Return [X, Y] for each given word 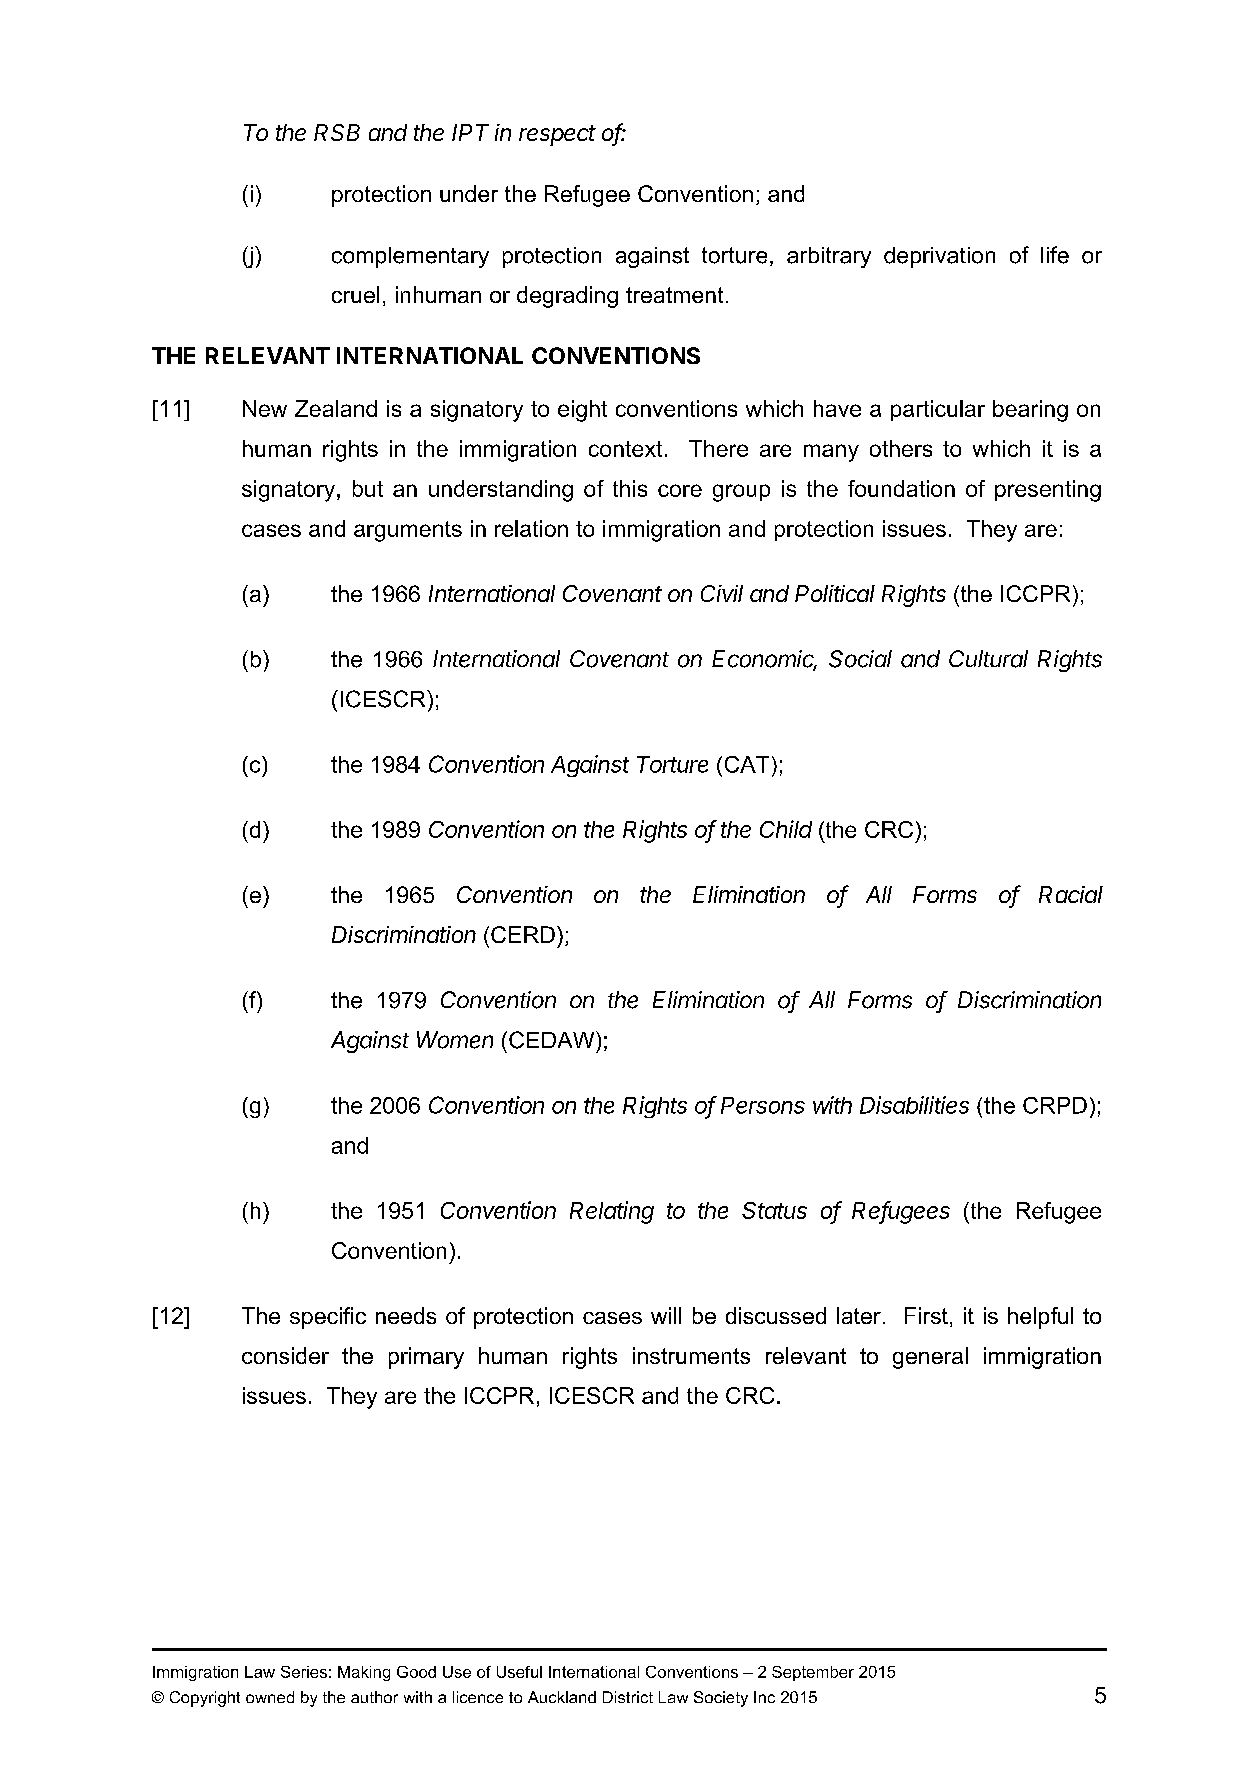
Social [860, 659]
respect [557, 135]
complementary [410, 257]
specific [328, 1318]
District [628, 1697]
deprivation [939, 257]
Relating [612, 1212]
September [813, 1673]
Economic [764, 660]
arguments [408, 531]
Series [304, 1672]
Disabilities [914, 1105]
